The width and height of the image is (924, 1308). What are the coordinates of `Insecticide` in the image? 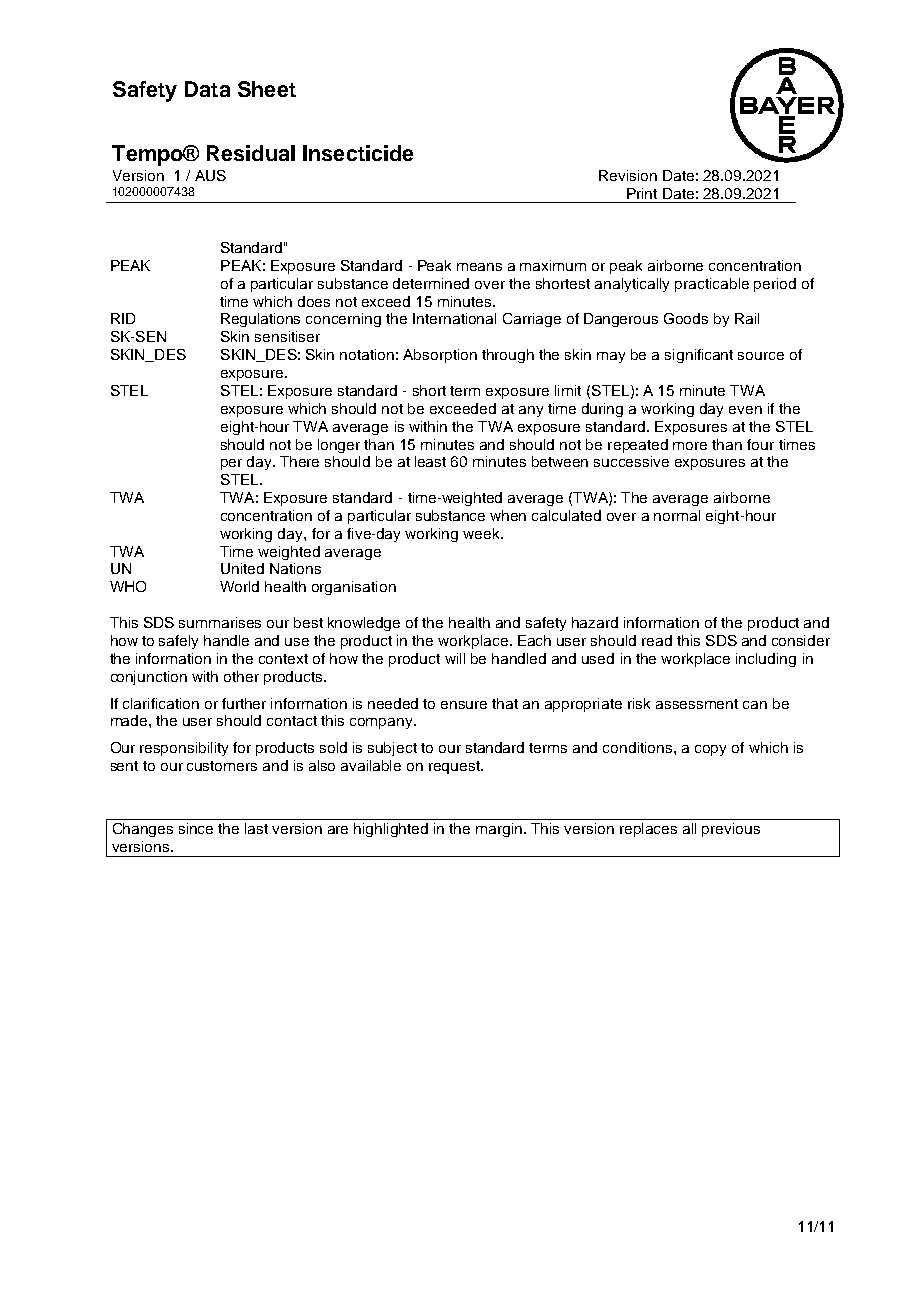 It's located at (358, 153).
